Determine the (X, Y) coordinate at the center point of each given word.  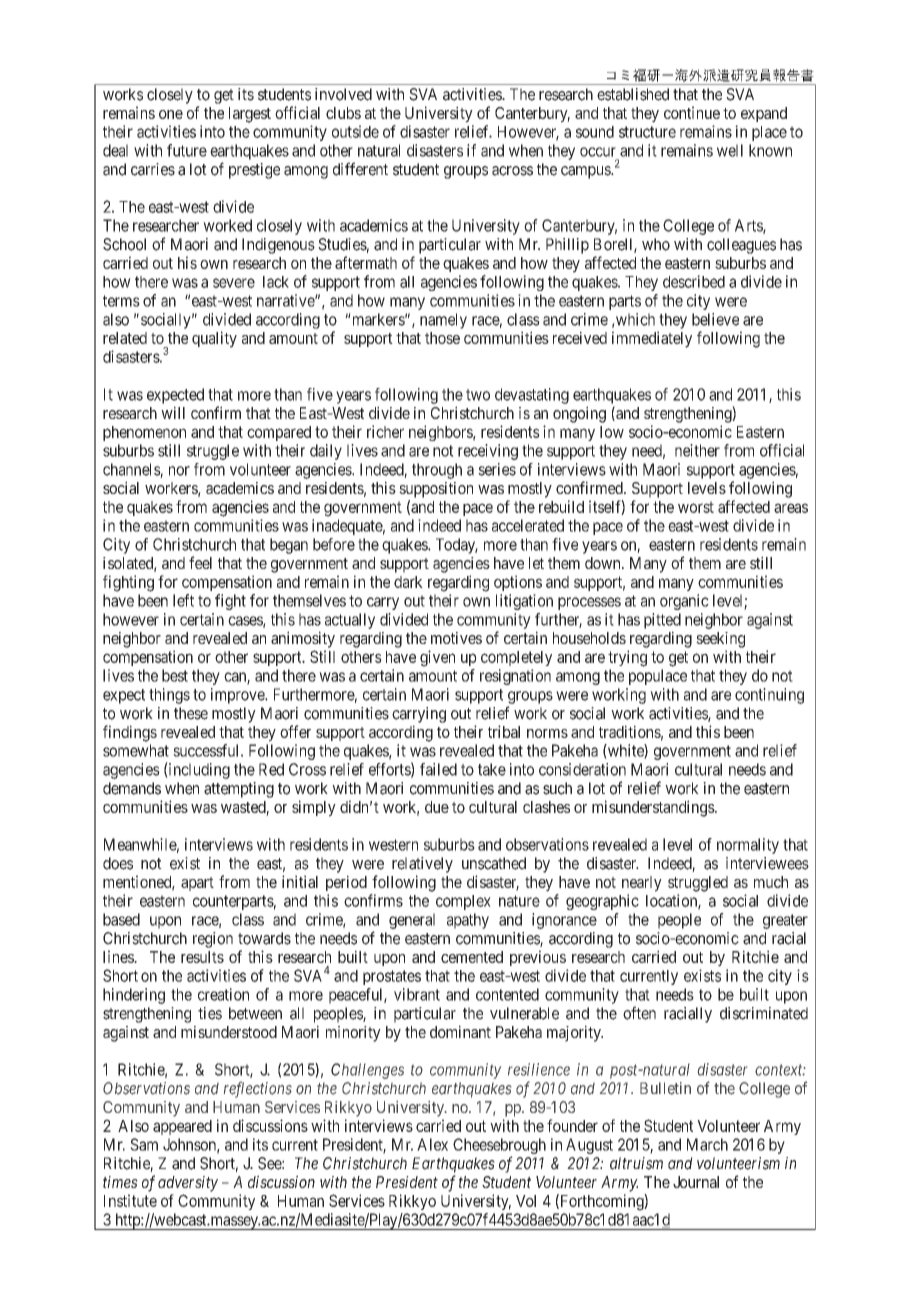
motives (456, 638)
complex (463, 902)
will (173, 412)
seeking (720, 640)
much (771, 882)
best (175, 675)
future (187, 150)
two (478, 395)
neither (697, 450)
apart (197, 884)
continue (692, 112)
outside (355, 131)
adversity (188, 1184)
